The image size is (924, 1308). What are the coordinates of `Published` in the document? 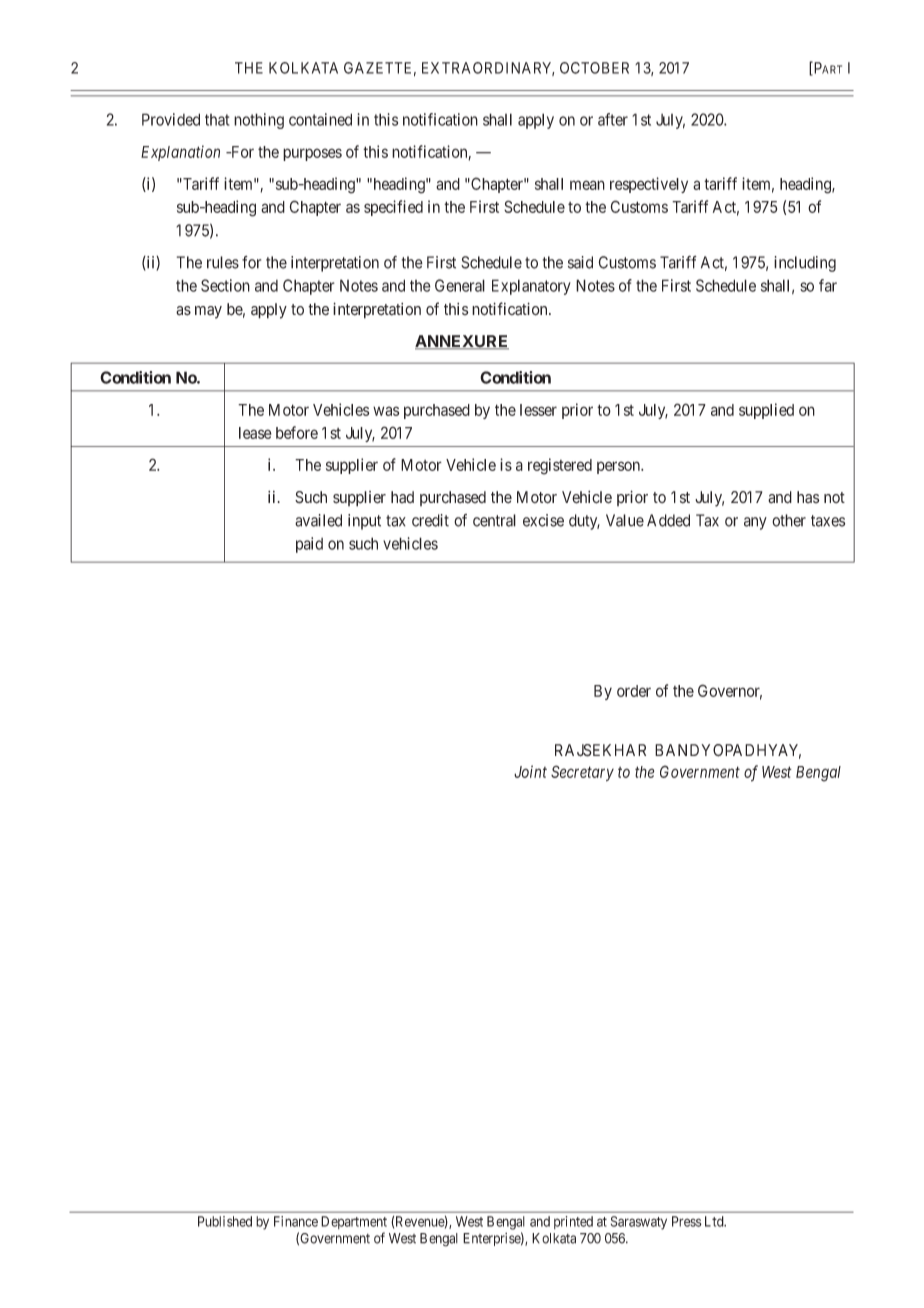 It's located at (225, 1221).
